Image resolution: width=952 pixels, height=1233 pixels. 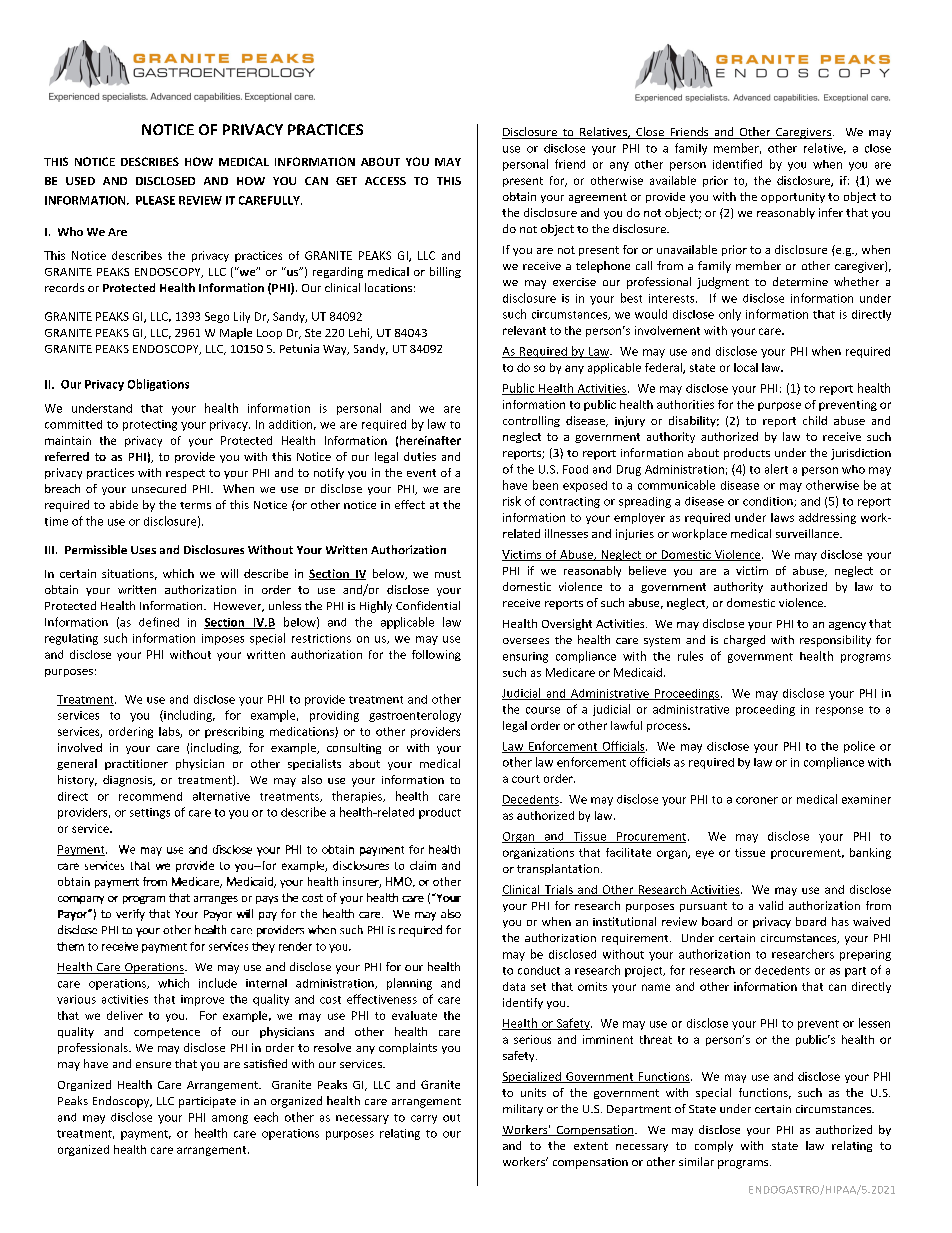 What do you see at coordinates (124, 504) in the document?
I see `abide` at bounding box center [124, 504].
